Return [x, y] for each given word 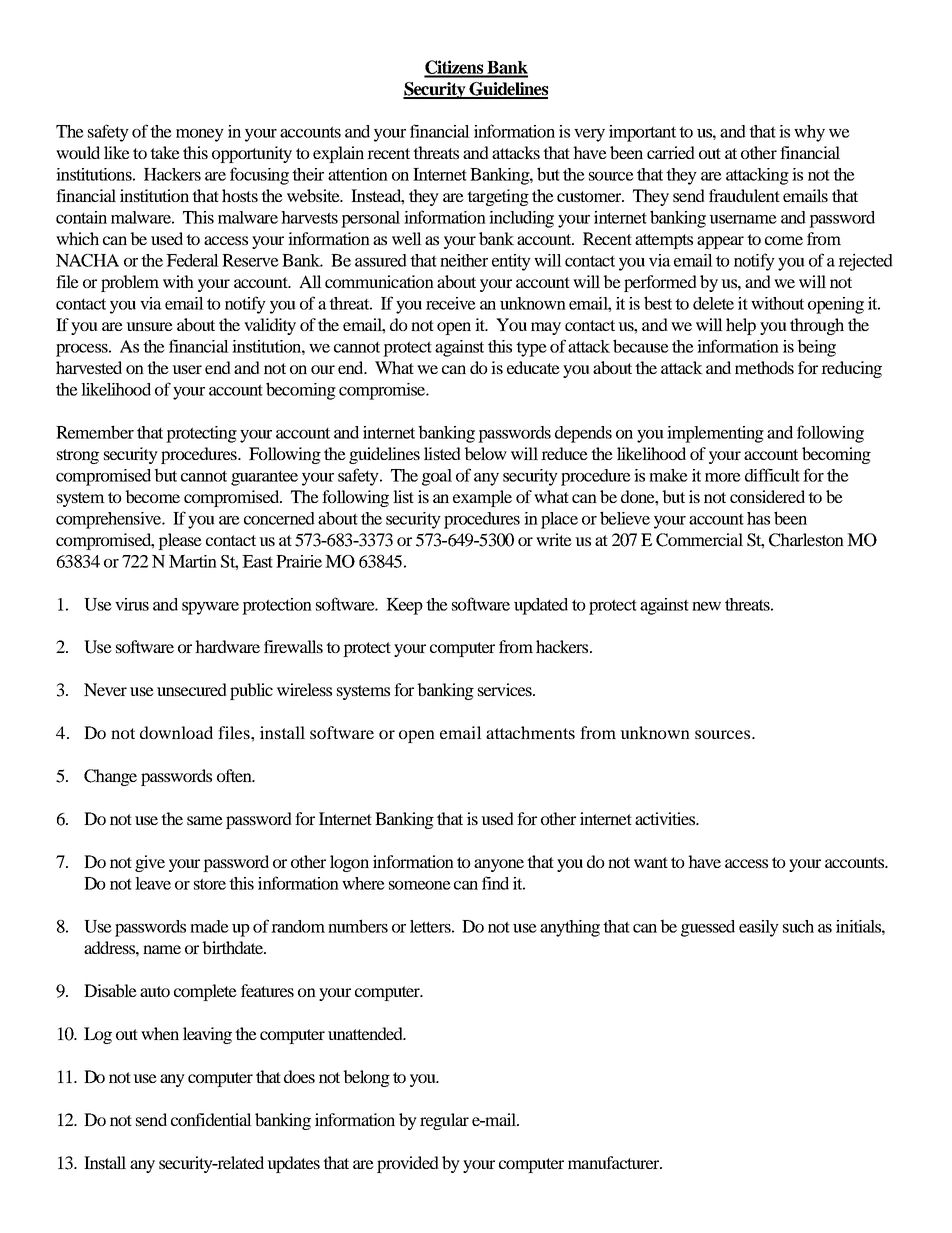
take [165, 152]
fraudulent [744, 195]
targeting [498, 197]
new [706, 606]
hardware [227, 646]
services [506, 689]
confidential [211, 1119]
